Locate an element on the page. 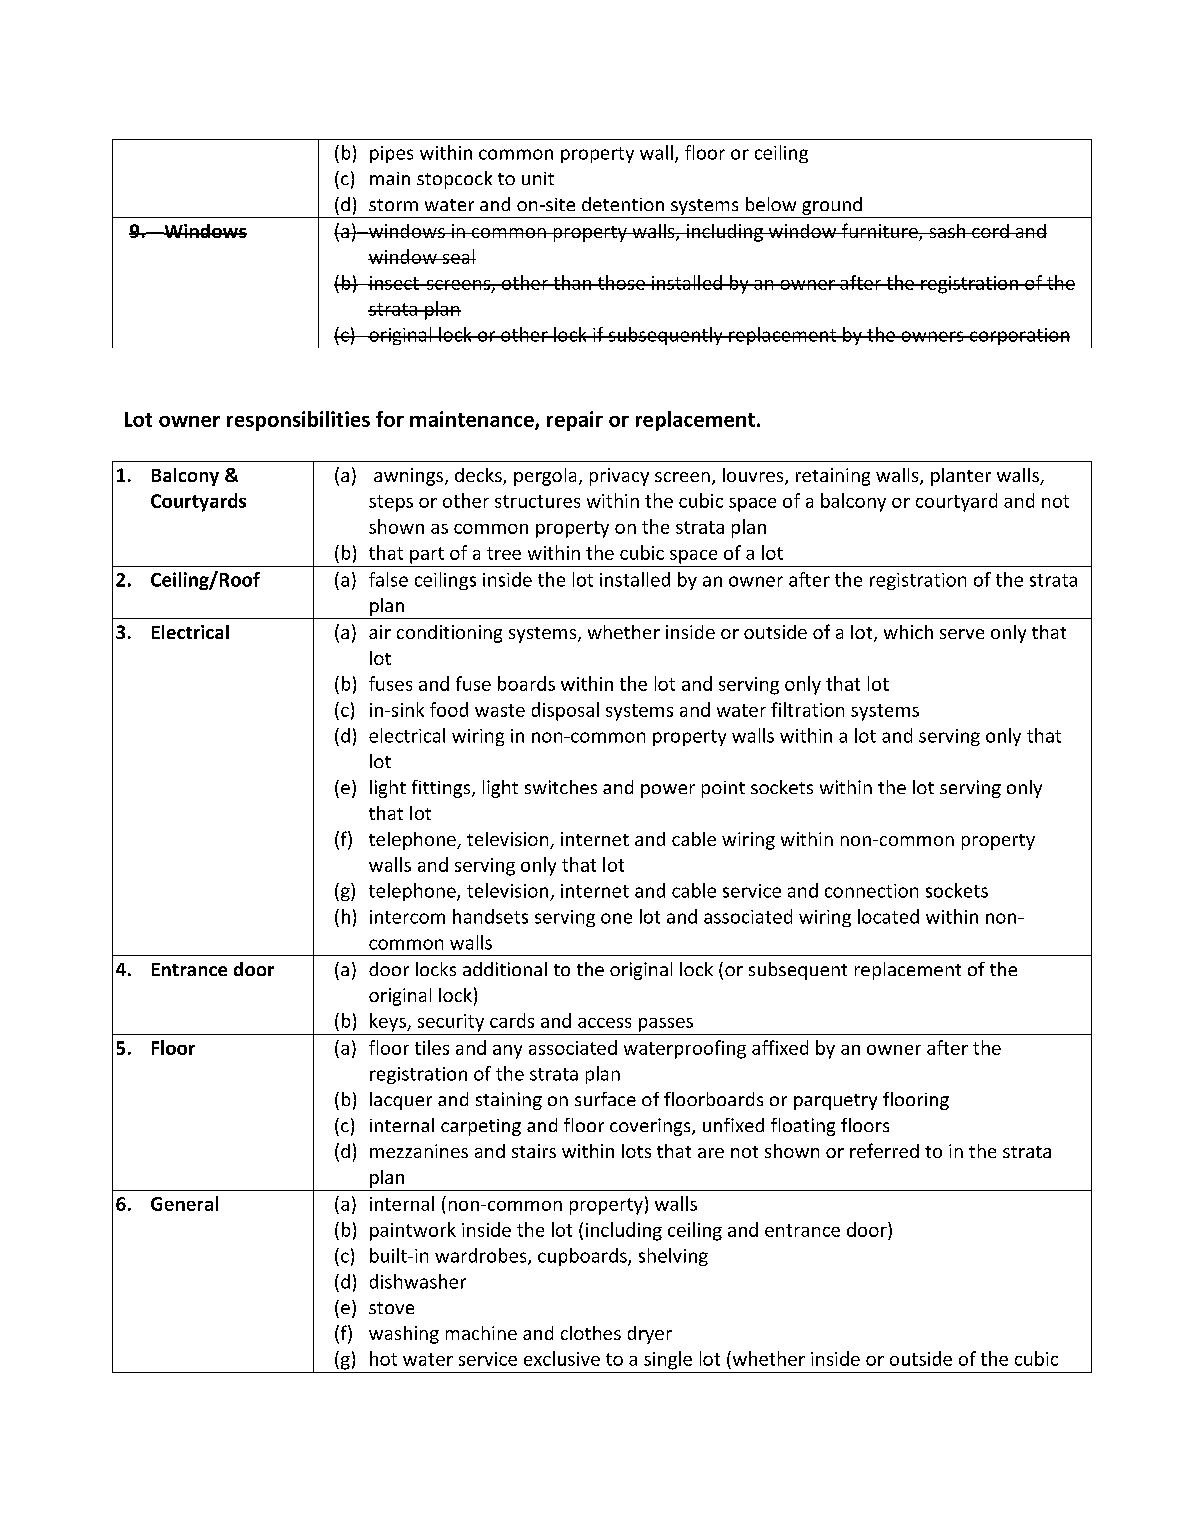 The image size is (1178, 1525). detention is located at coordinates (623, 204).
